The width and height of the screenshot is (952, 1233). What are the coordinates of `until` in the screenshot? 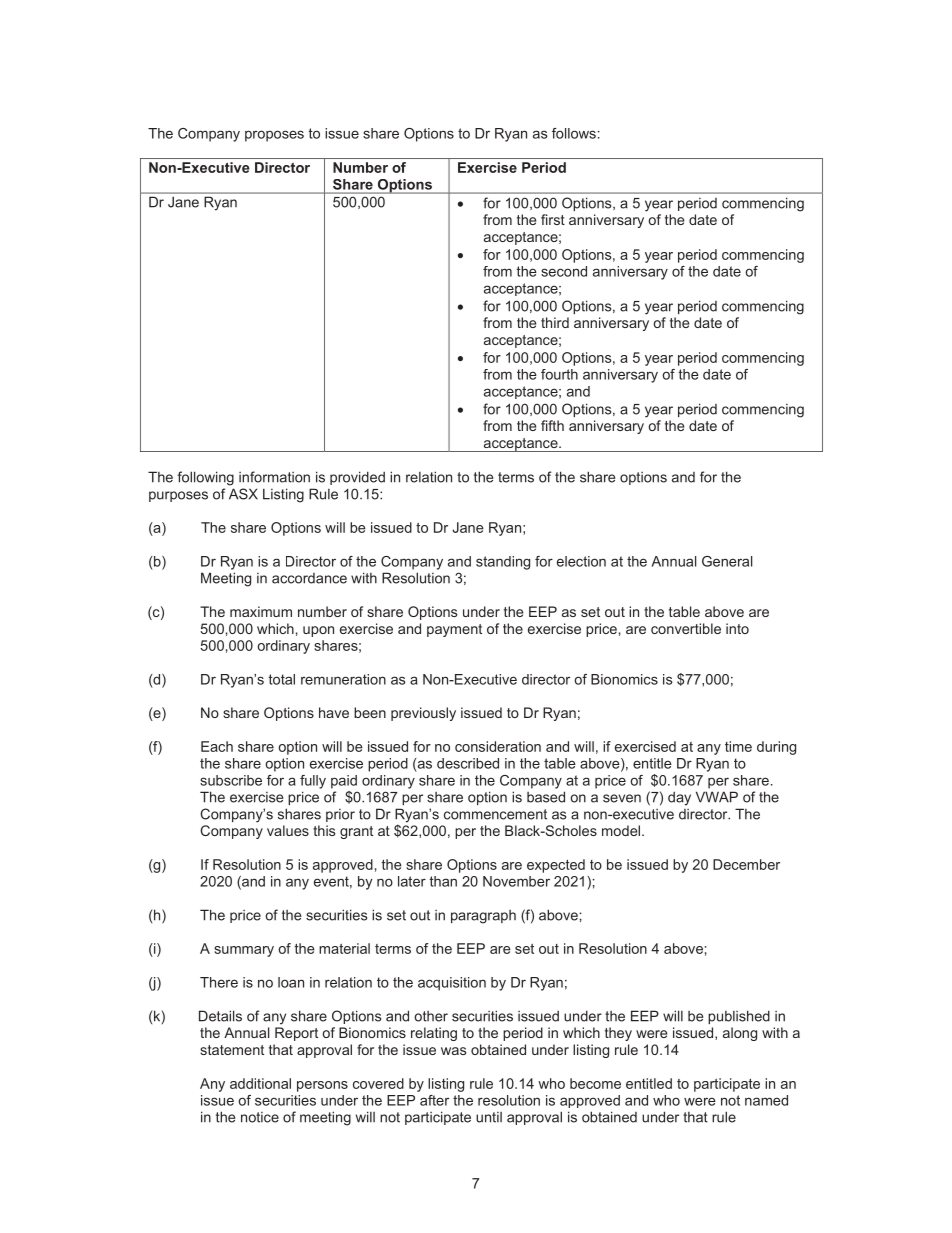 It's located at (489, 1117).
